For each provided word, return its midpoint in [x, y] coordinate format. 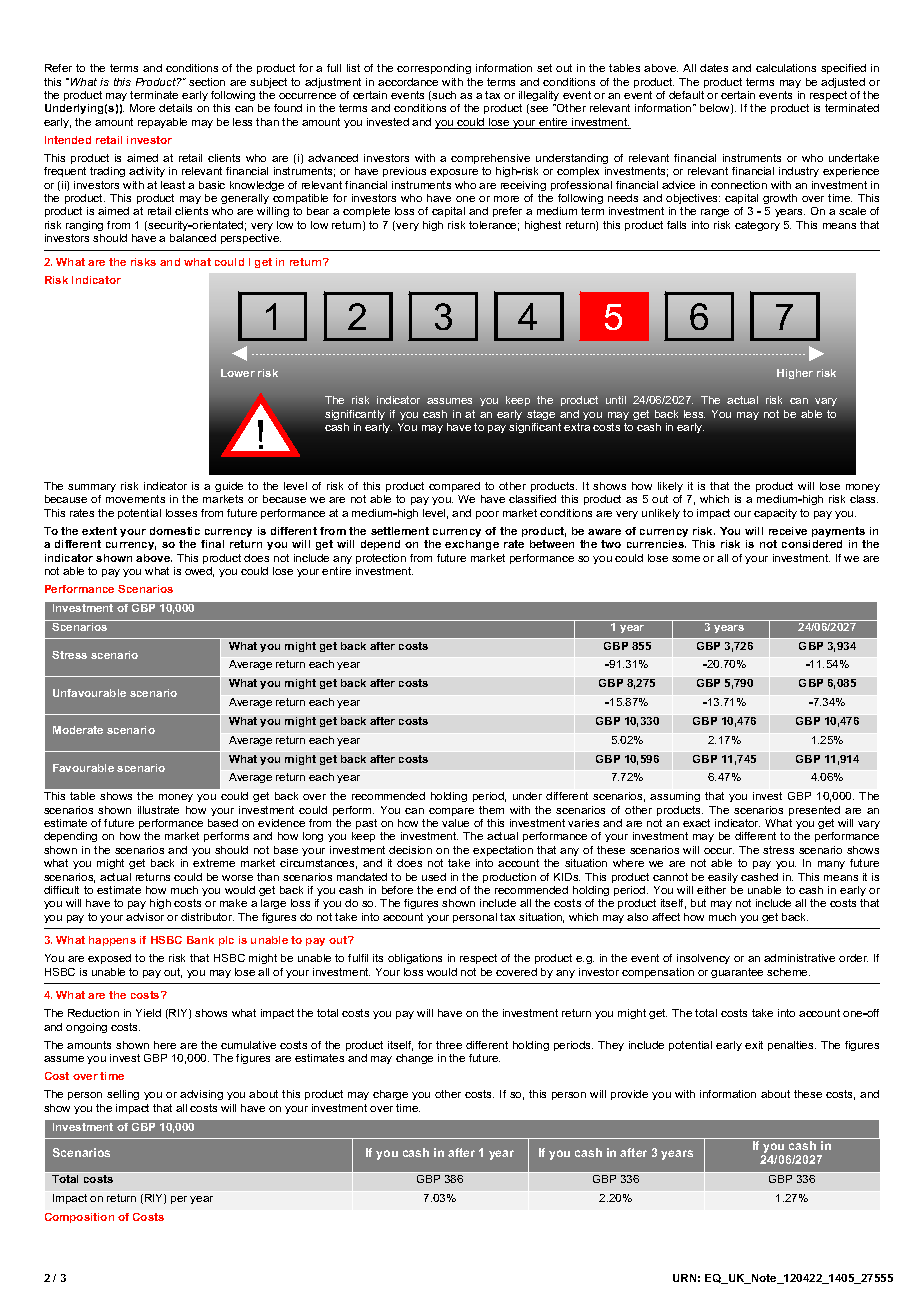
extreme [214, 863]
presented [814, 811]
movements [135, 499]
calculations [786, 68]
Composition [79, 1218]
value [455, 823]
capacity [775, 514]
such [444, 95]
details [175, 108]
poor [487, 515]
